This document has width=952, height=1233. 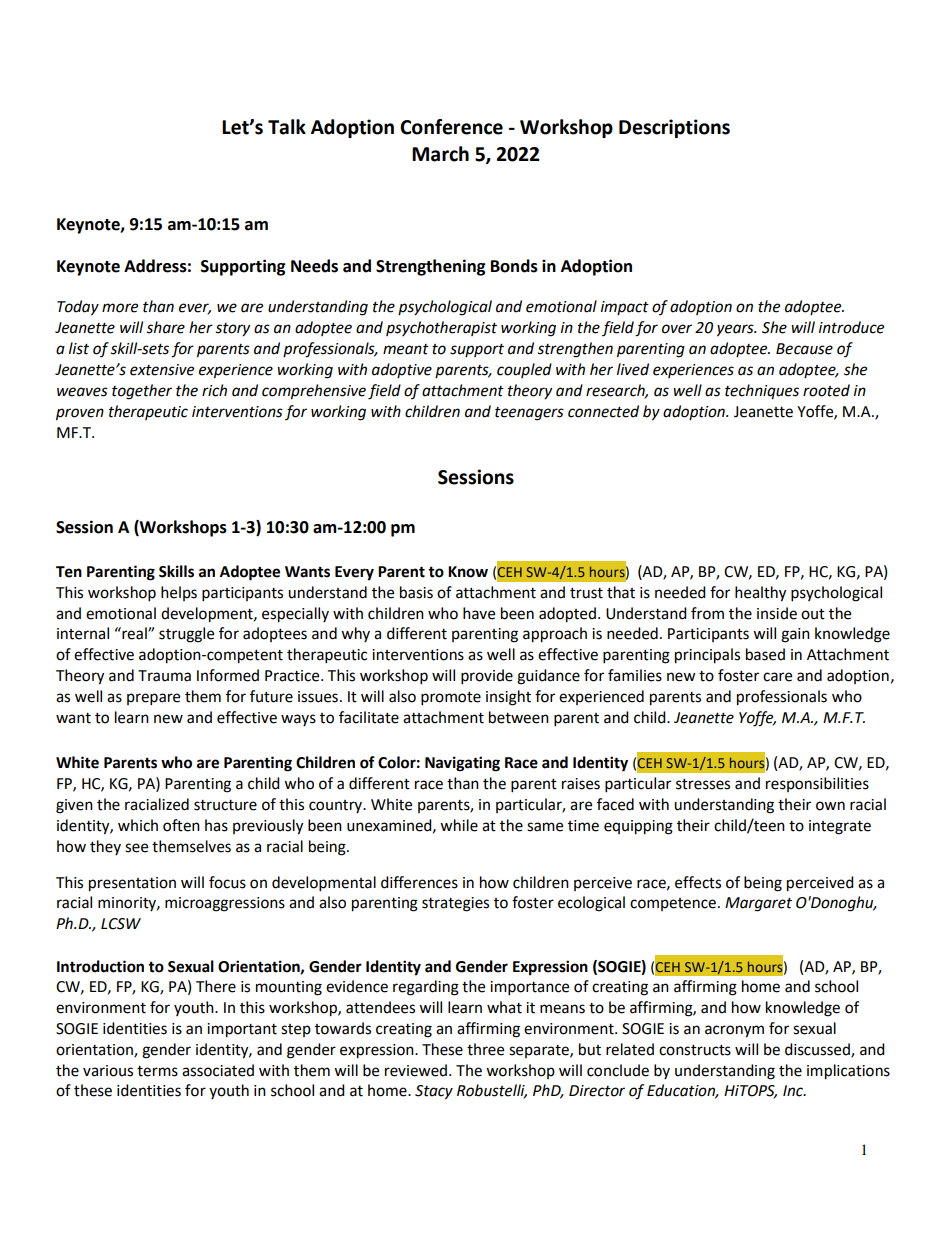 I want to click on March, so click(x=440, y=154).
